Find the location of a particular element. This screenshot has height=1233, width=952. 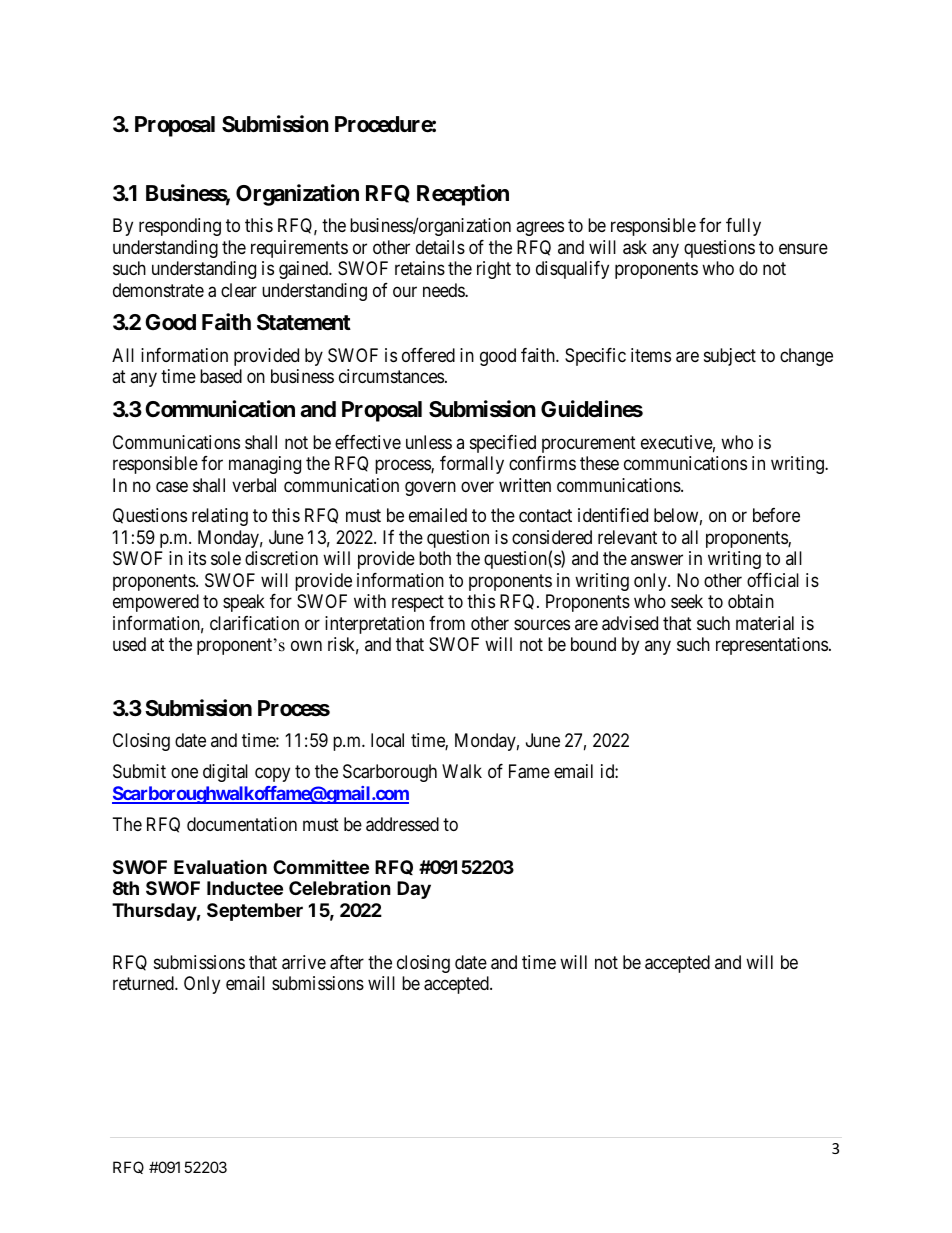

before is located at coordinates (776, 515).
